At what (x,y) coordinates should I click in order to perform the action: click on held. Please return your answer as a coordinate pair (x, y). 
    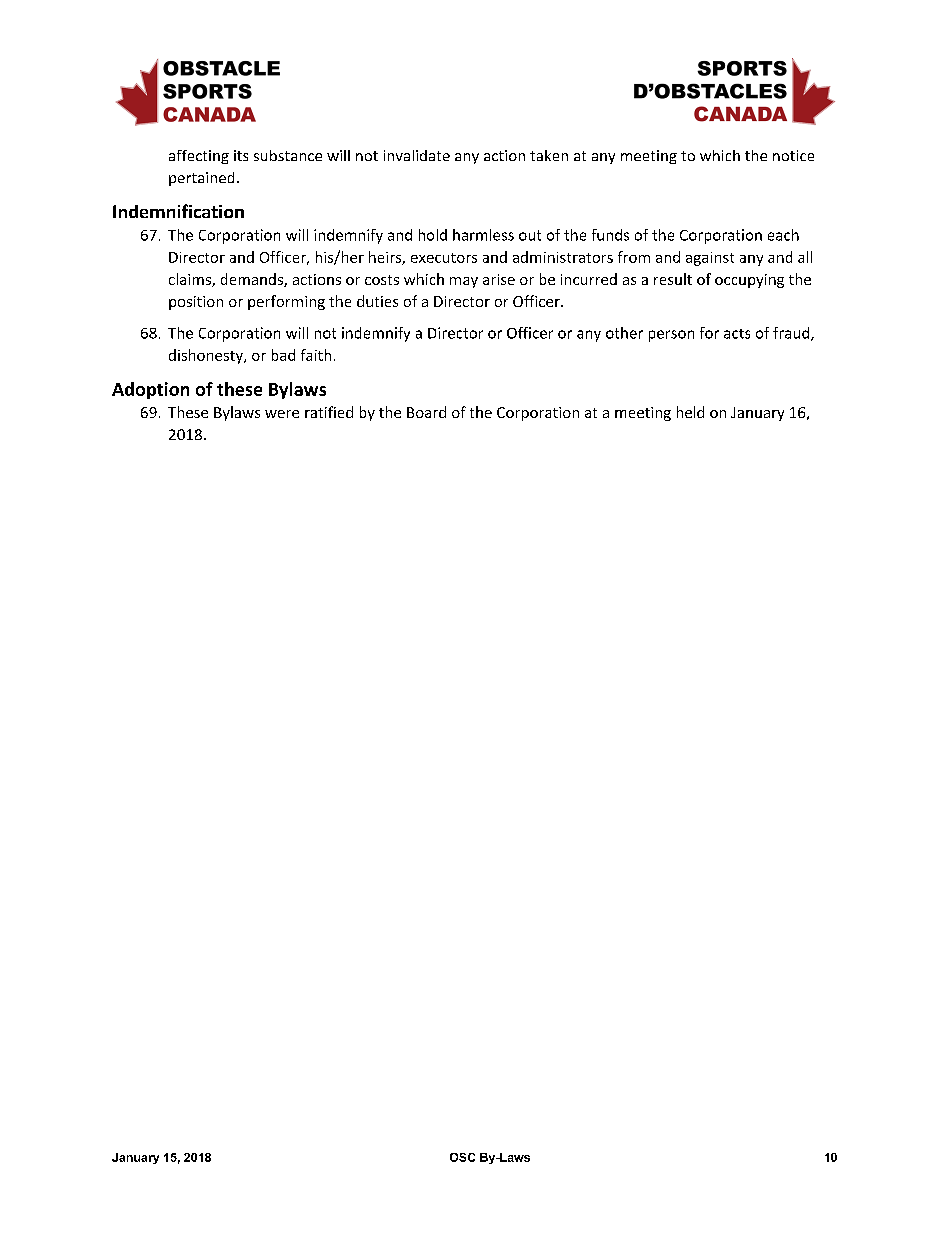
    Looking at the image, I should click on (690, 412).
